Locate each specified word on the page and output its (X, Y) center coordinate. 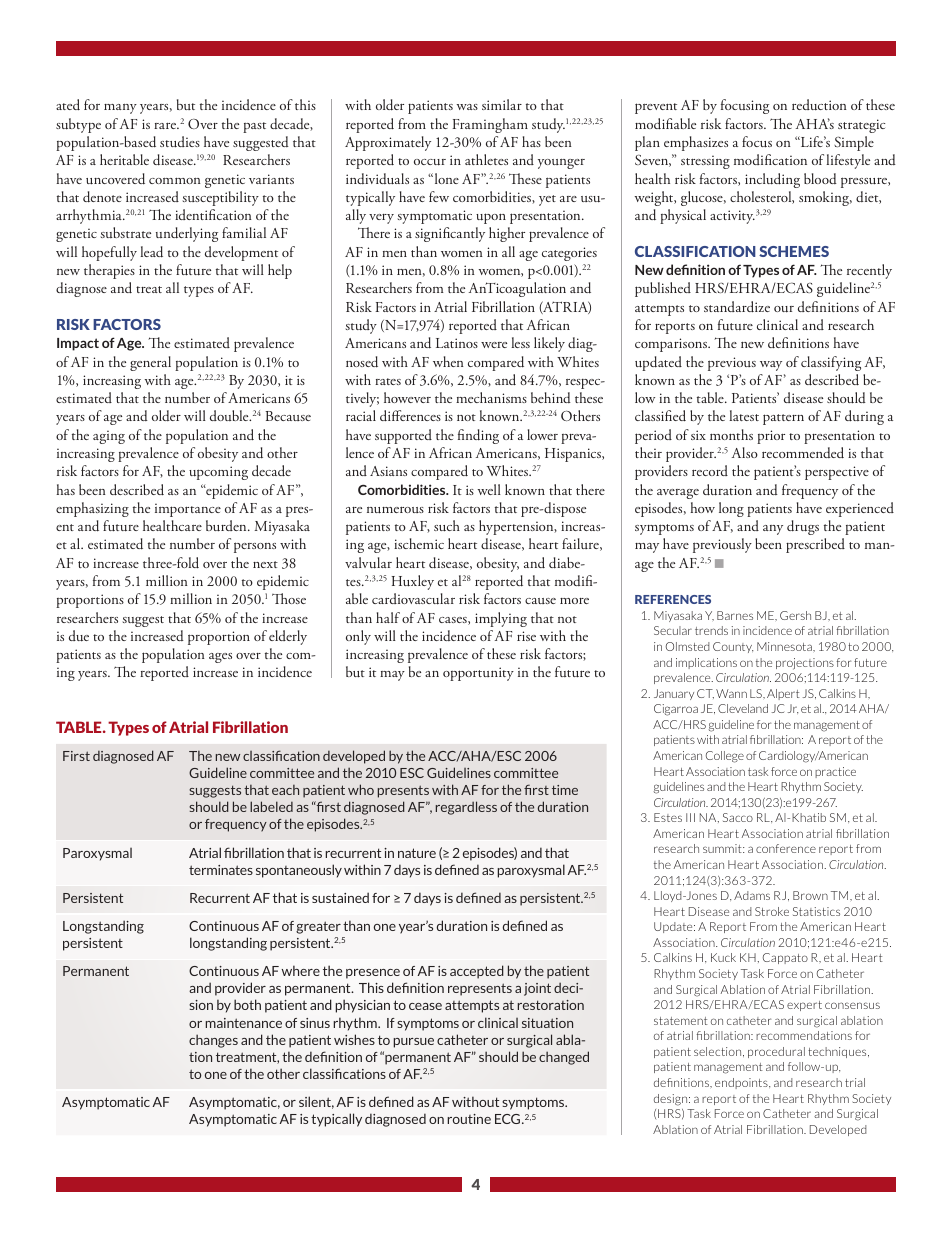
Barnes (735, 615)
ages (220, 658)
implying (501, 619)
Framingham (490, 125)
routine (469, 1119)
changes (213, 1041)
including (772, 180)
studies (180, 142)
